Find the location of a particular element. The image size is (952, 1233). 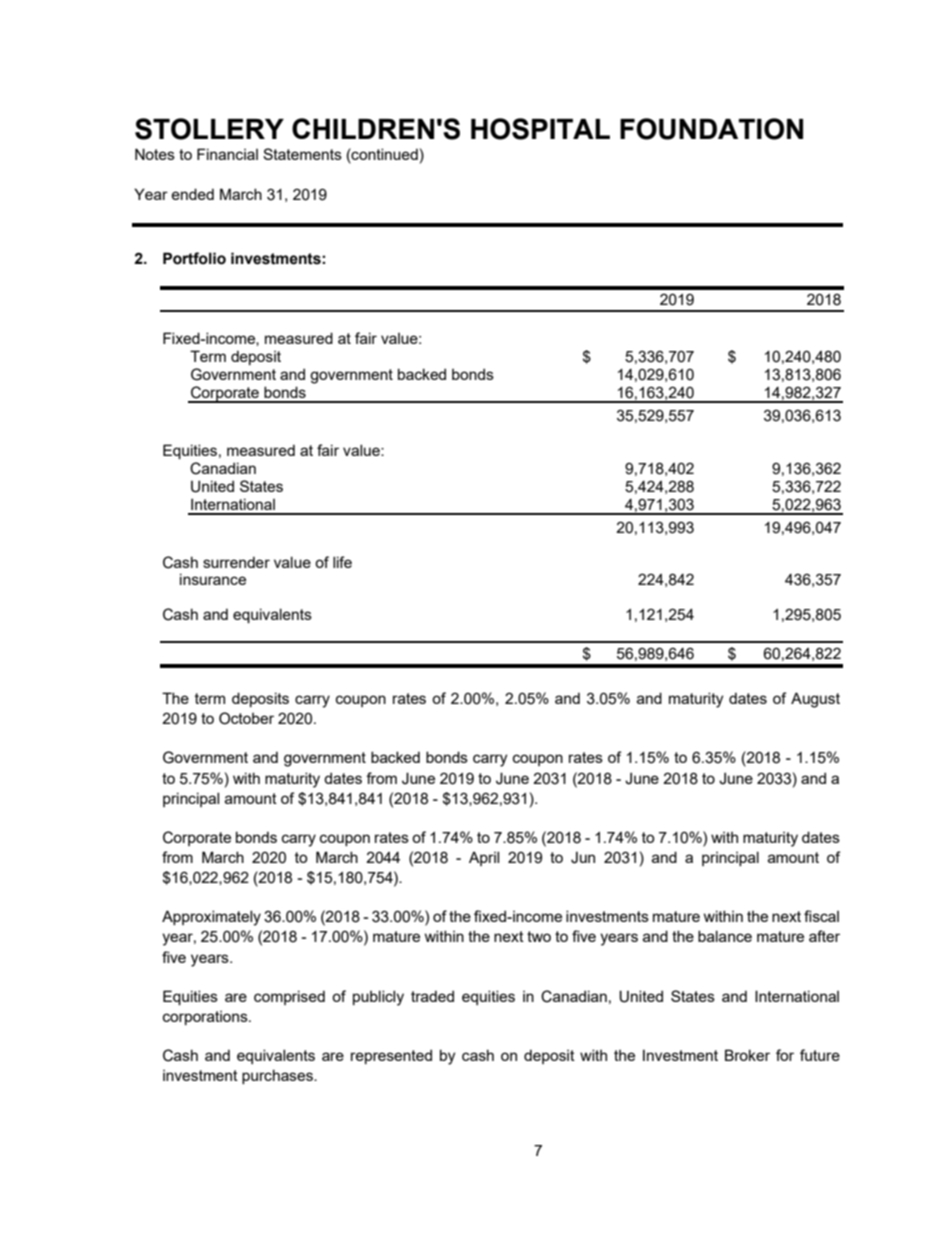

Financial is located at coordinates (227, 154).
